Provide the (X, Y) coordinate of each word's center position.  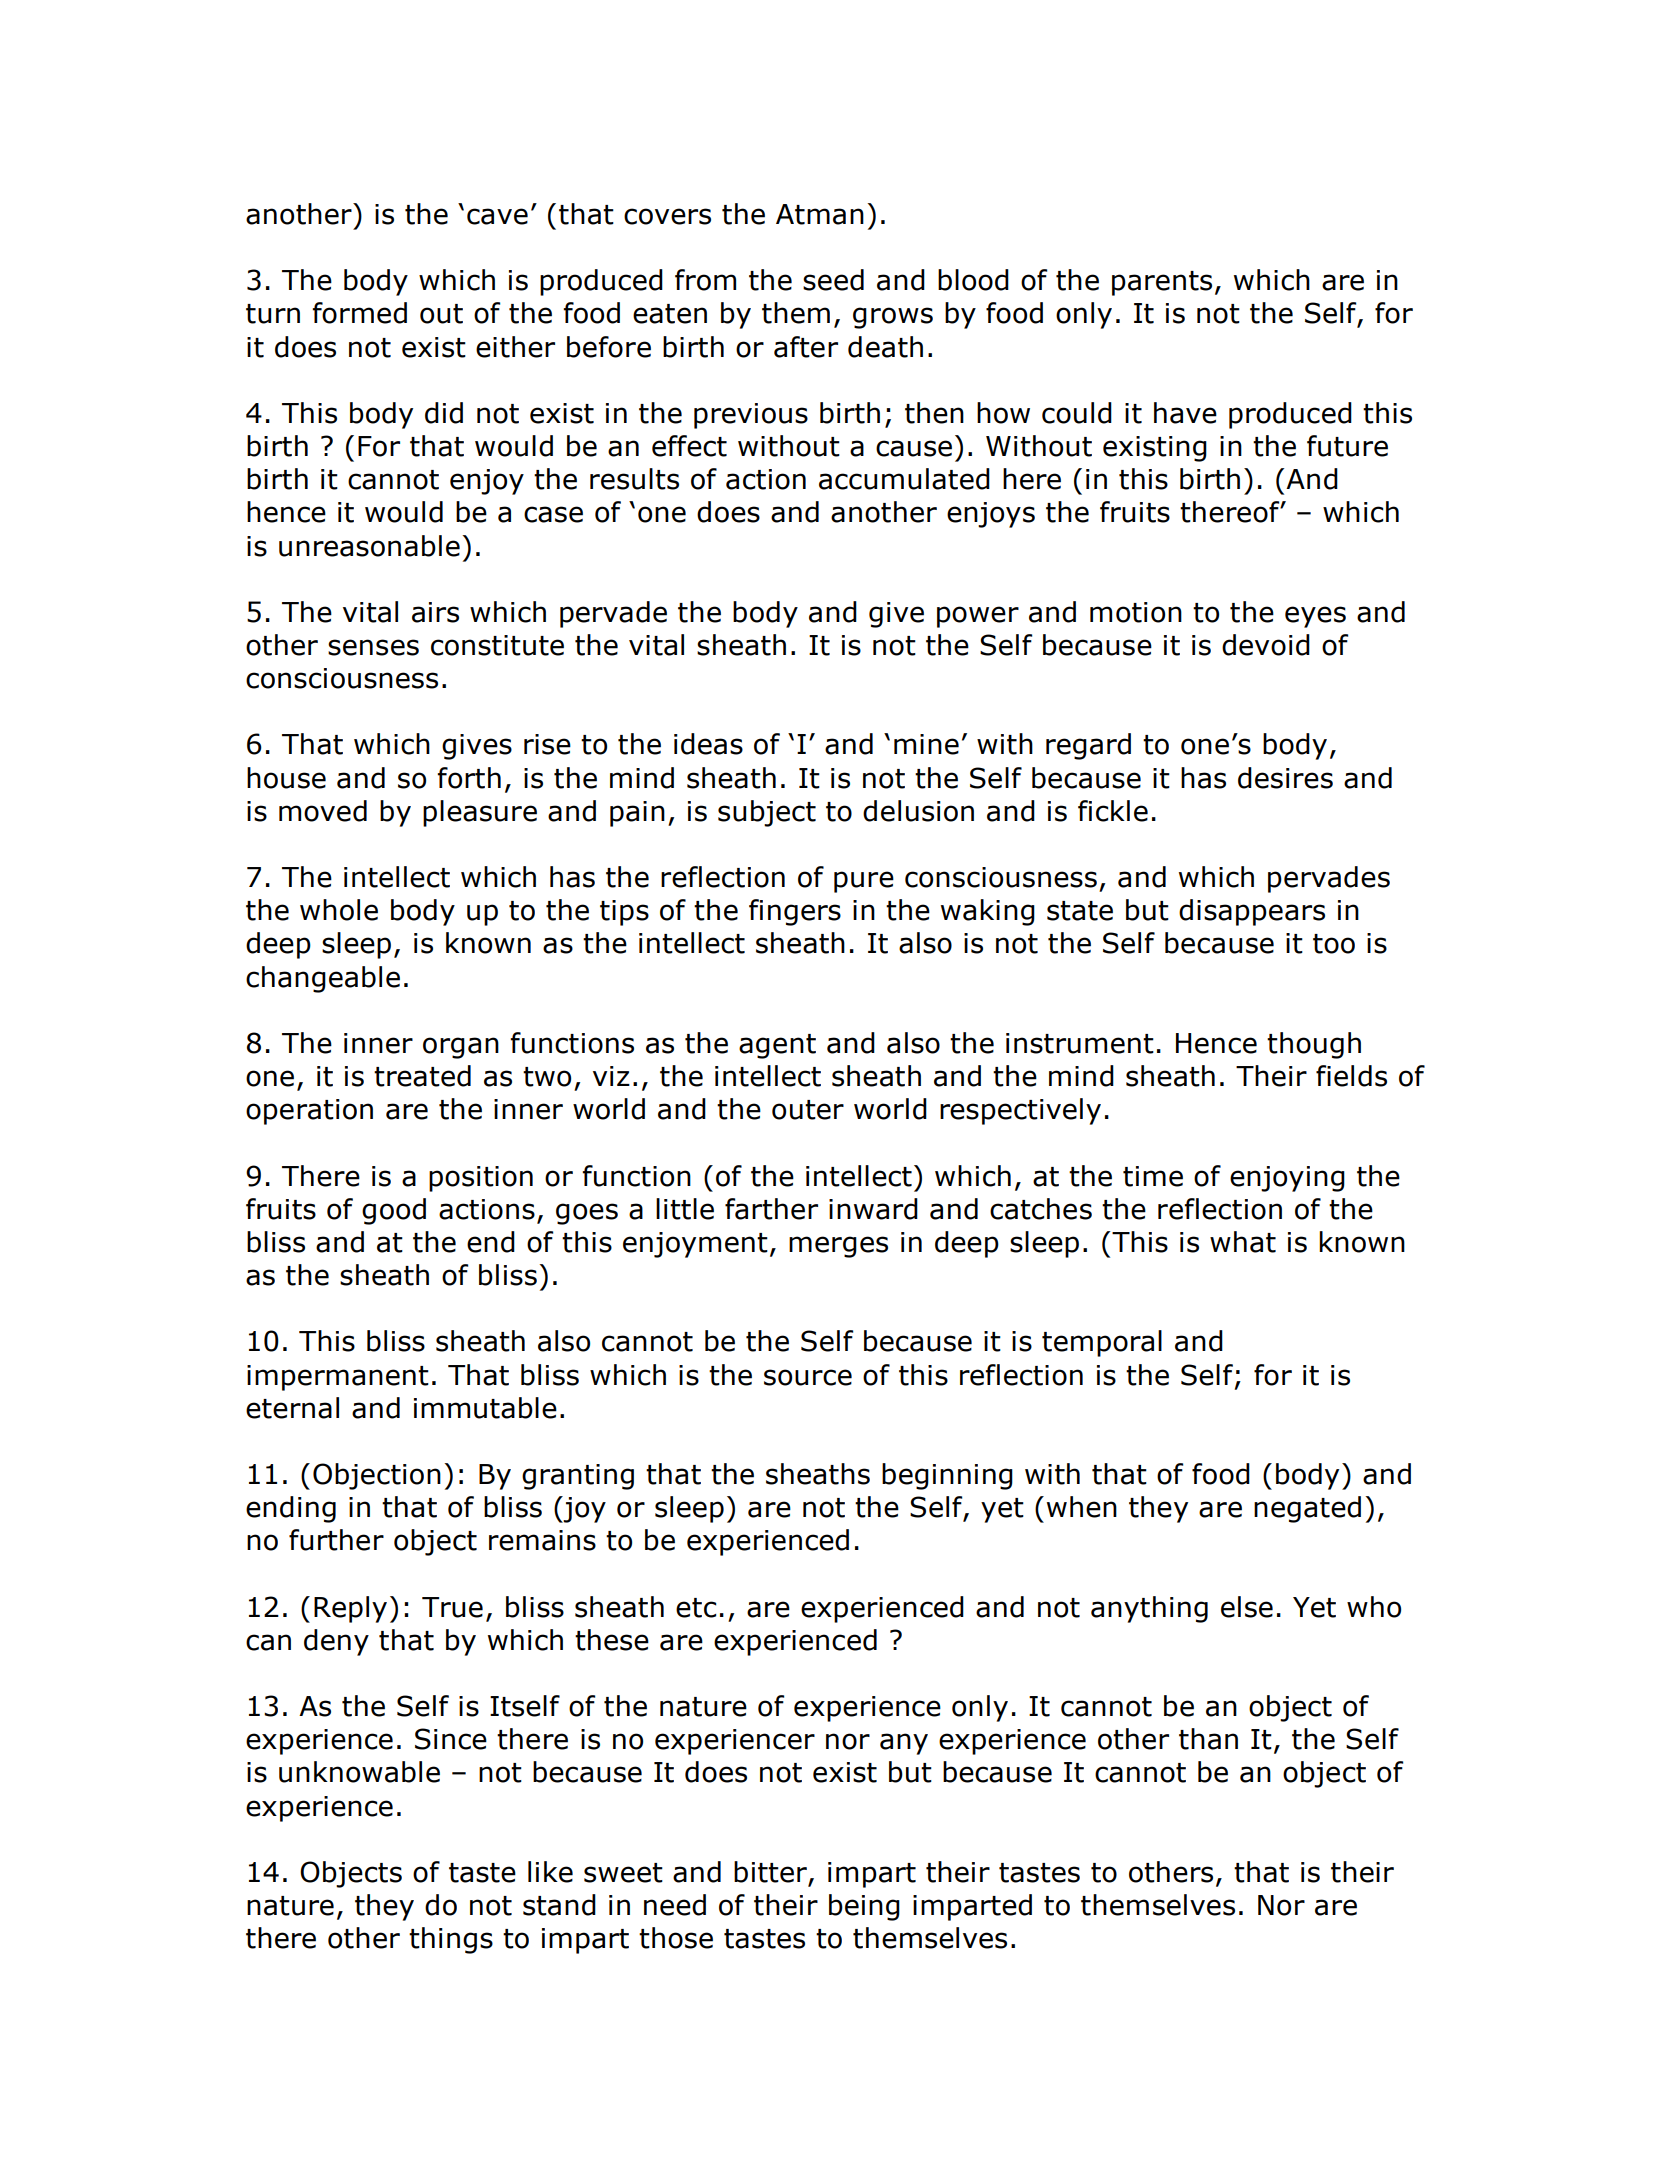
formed (359, 313)
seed (833, 280)
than (1208, 1739)
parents (1162, 283)
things (451, 1940)
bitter (771, 1873)
